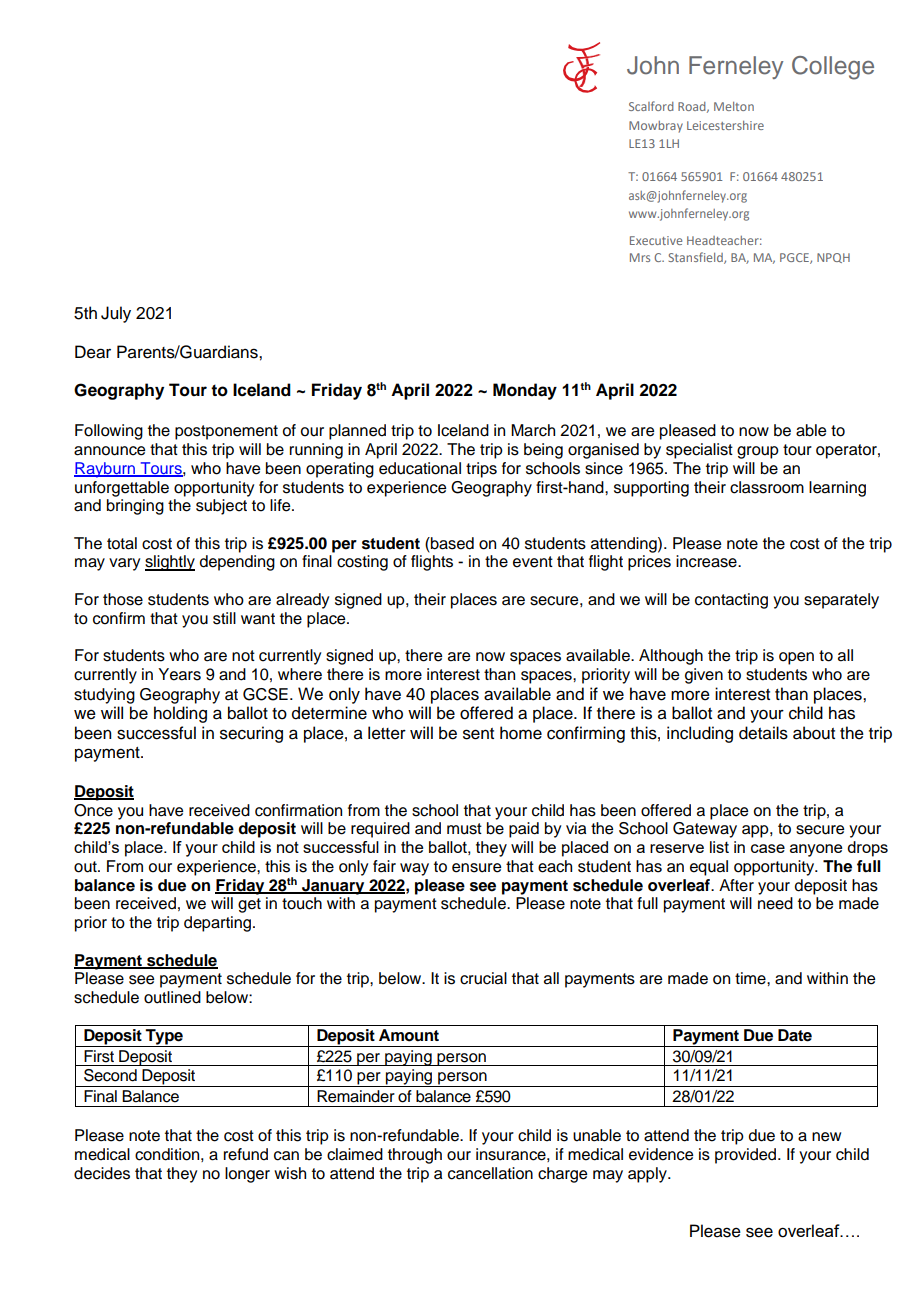 The width and height of the screenshot is (924, 1307). Describe the element at coordinates (464, 829) in the screenshot. I see `must` at that location.
